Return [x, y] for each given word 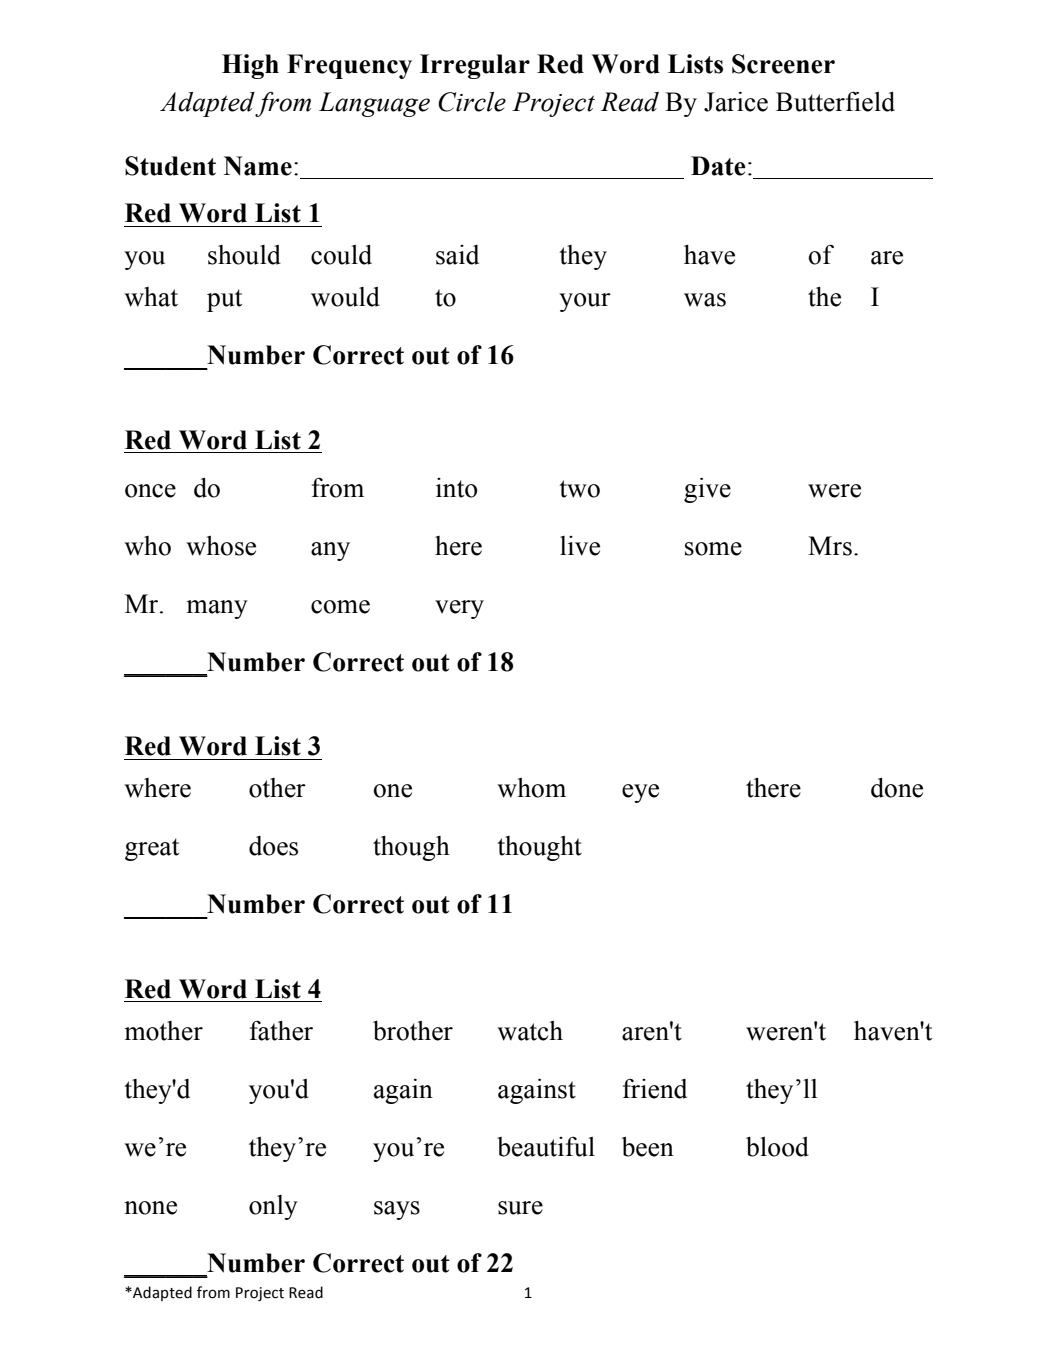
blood [777, 1147]
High [250, 66]
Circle [472, 102]
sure [520, 1208]
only [273, 1207]
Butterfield [835, 102]
